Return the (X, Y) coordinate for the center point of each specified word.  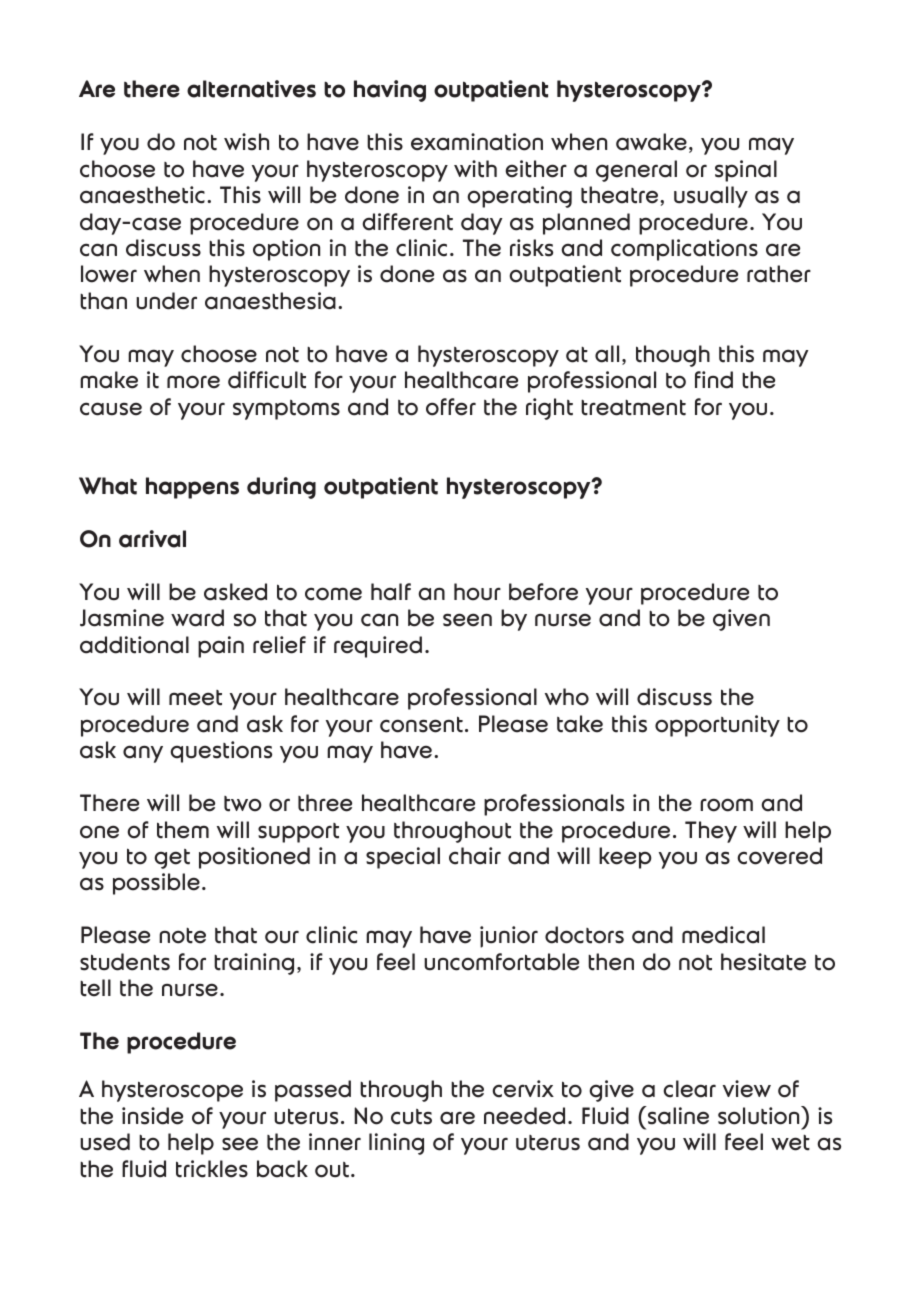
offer (451, 407)
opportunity (717, 726)
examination (477, 142)
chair (475, 856)
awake (651, 142)
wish (246, 142)
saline (677, 1115)
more (193, 382)
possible (156, 884)
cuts (411, 1117)
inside (152, 1116)
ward (197, 618)
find (714, 380)
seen (467, 620)
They (711, 832)
